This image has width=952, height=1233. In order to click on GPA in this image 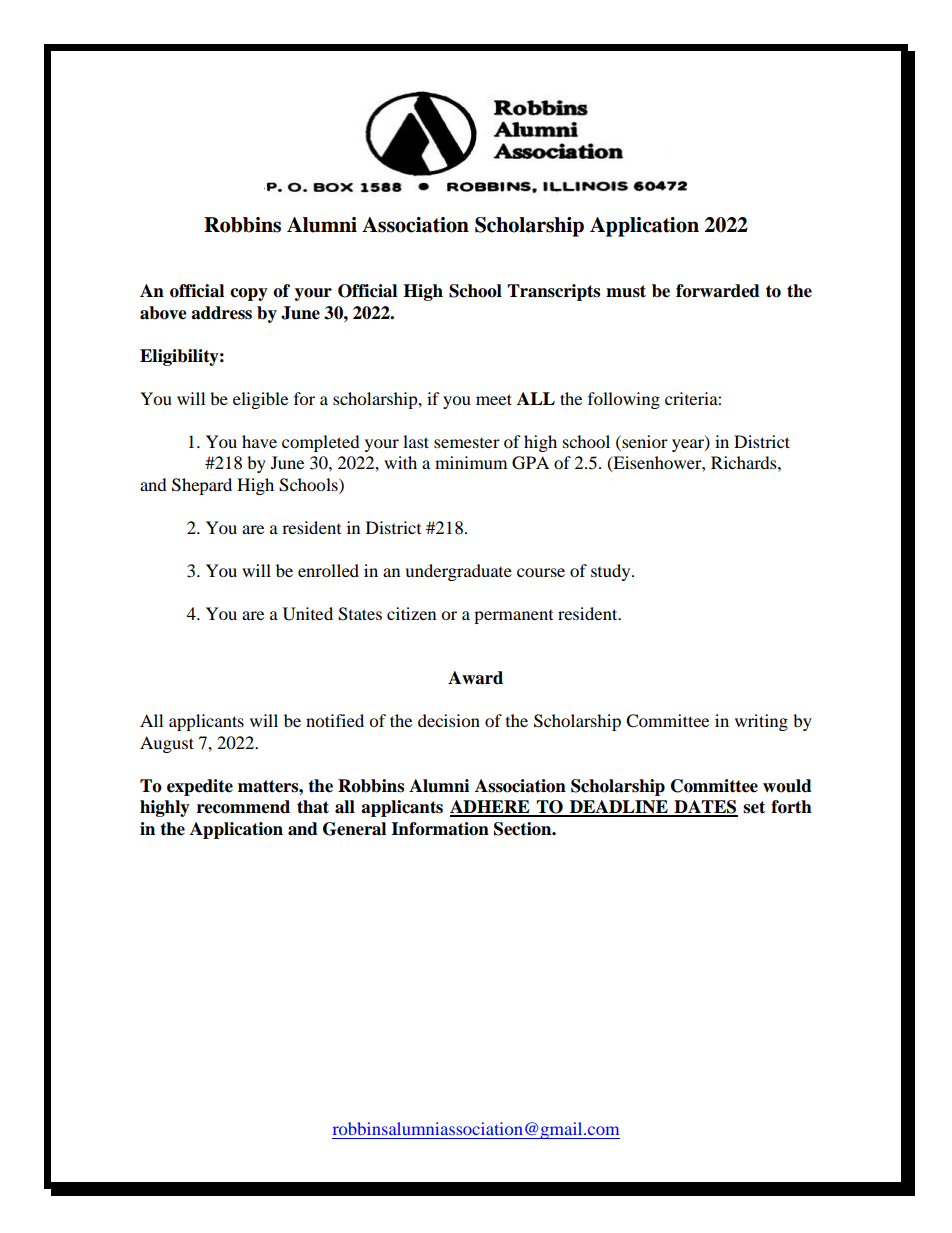, I will do `click(530, 463)`.
